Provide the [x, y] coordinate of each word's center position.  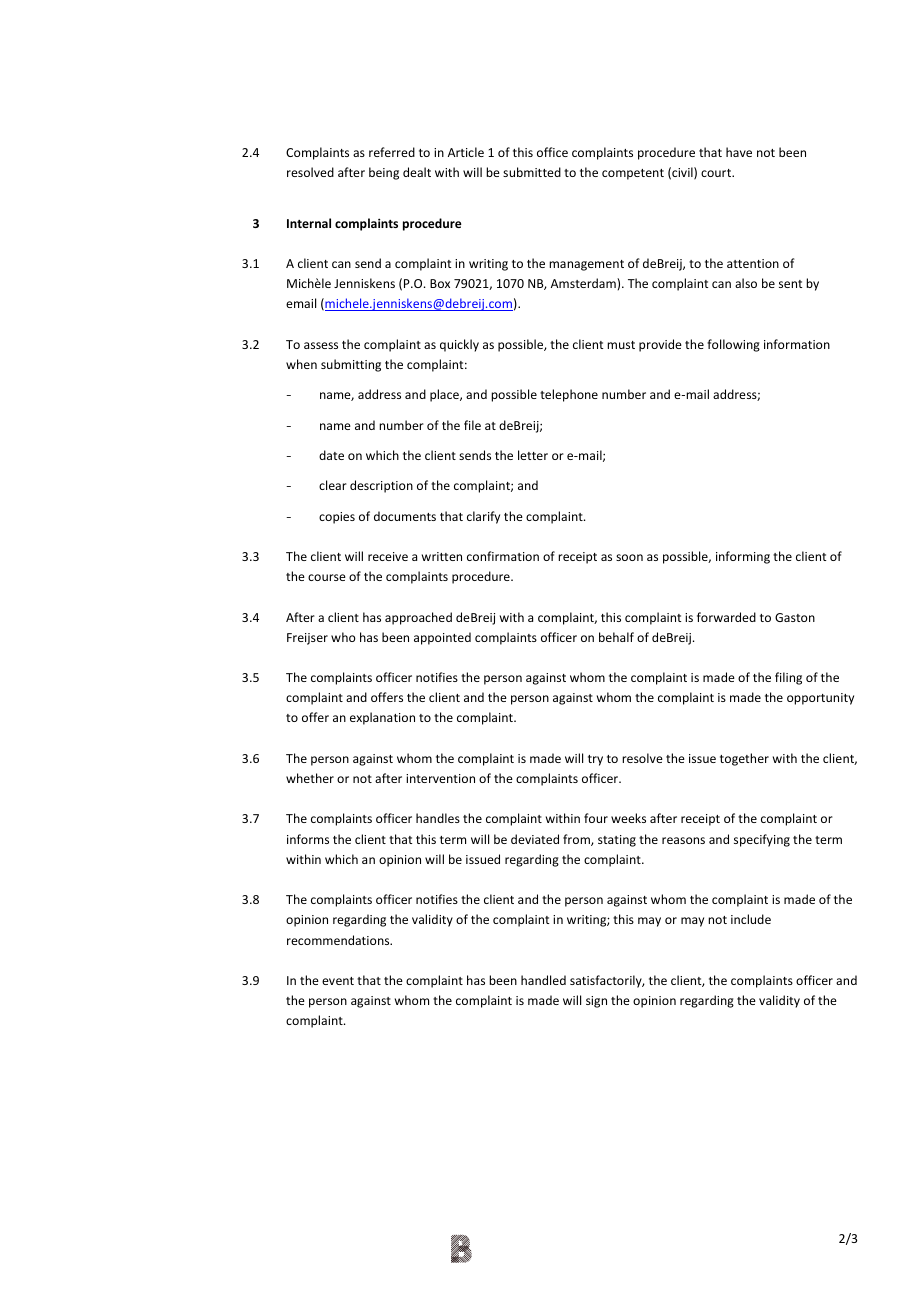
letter [533, 455]
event [338, 981]
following [733, 345]
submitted [532, 172]
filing [788, 678]
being [384, 173]
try [595, 760]
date [331, 455]
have [739, 152]
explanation [382, 718]
